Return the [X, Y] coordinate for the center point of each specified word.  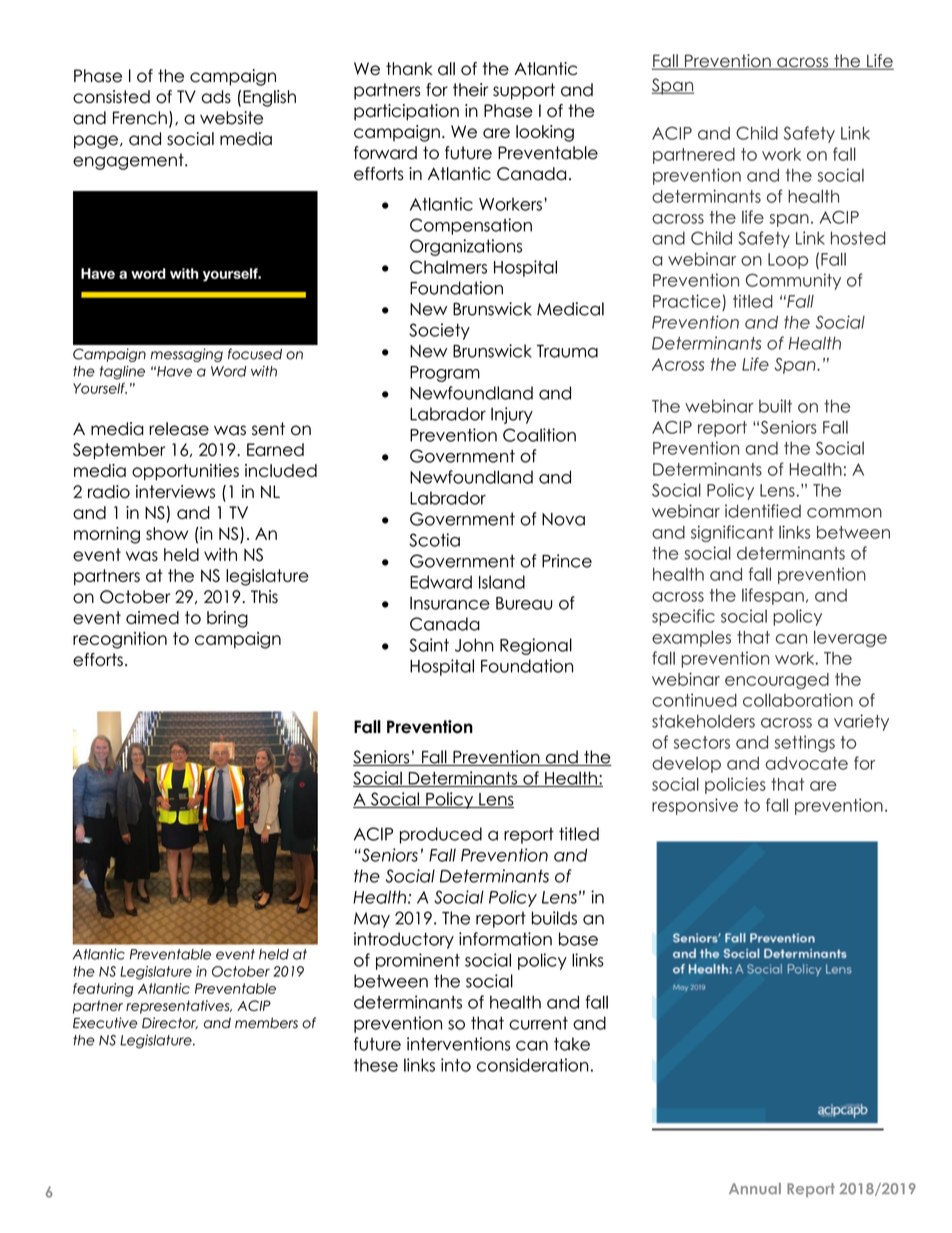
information [505, 939]
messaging [187, 355]
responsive [695, 806]
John [474, 645]
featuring [103, 990]
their [470, 90]
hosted [858, 238]
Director [170, 1023]
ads [216, 97]
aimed [152, 617]
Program [445, 374]
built [775, 406]
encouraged [777, 681]
